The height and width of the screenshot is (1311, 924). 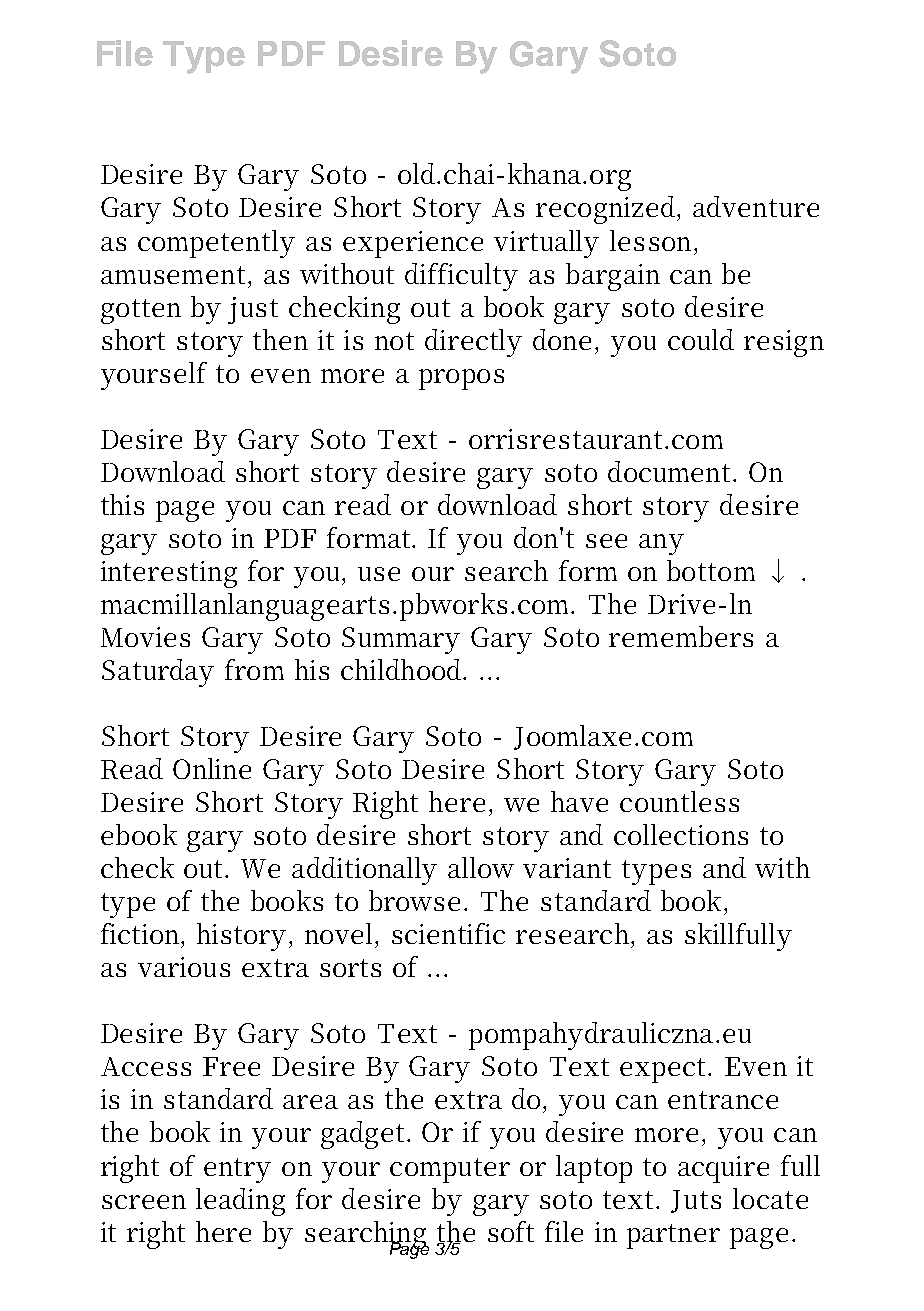 What do you see at coordinates (711, 570) in the screenshot?
I see `bottom` at bounding box center [711, 570].
